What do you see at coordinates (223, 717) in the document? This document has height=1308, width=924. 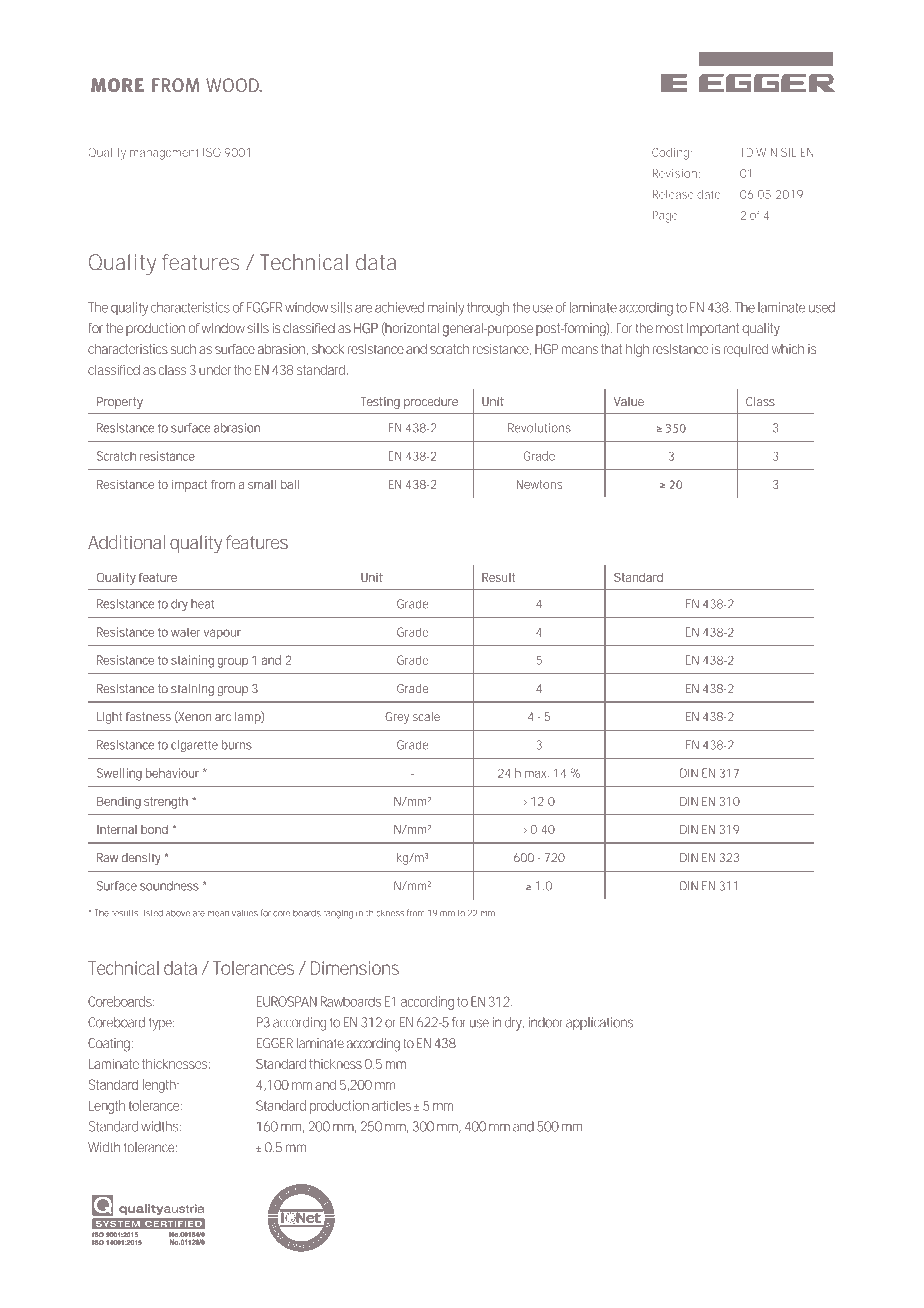 I see `arc` at bounding box center [223, 717].
